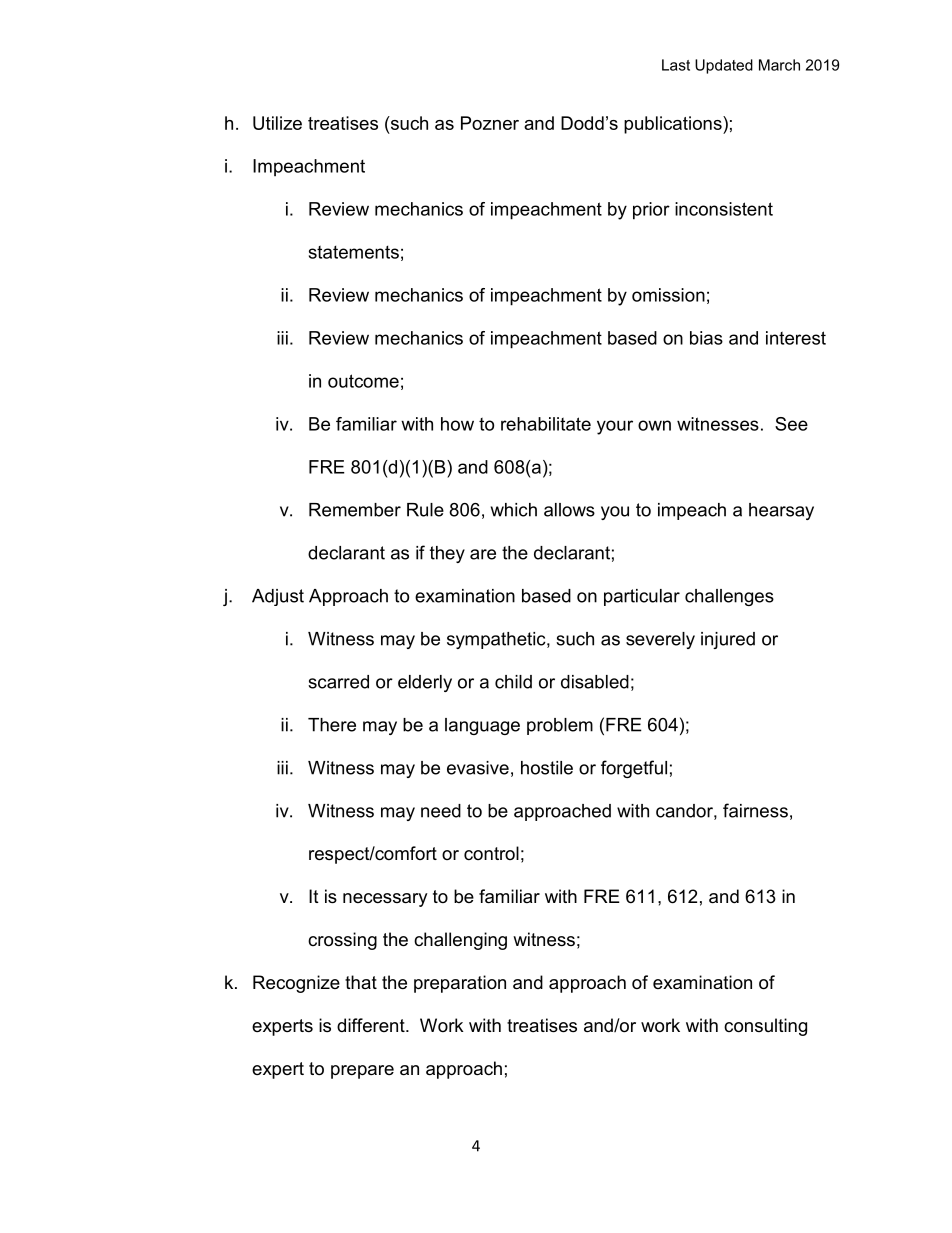  I want to click on statements, so click(354, 252).
